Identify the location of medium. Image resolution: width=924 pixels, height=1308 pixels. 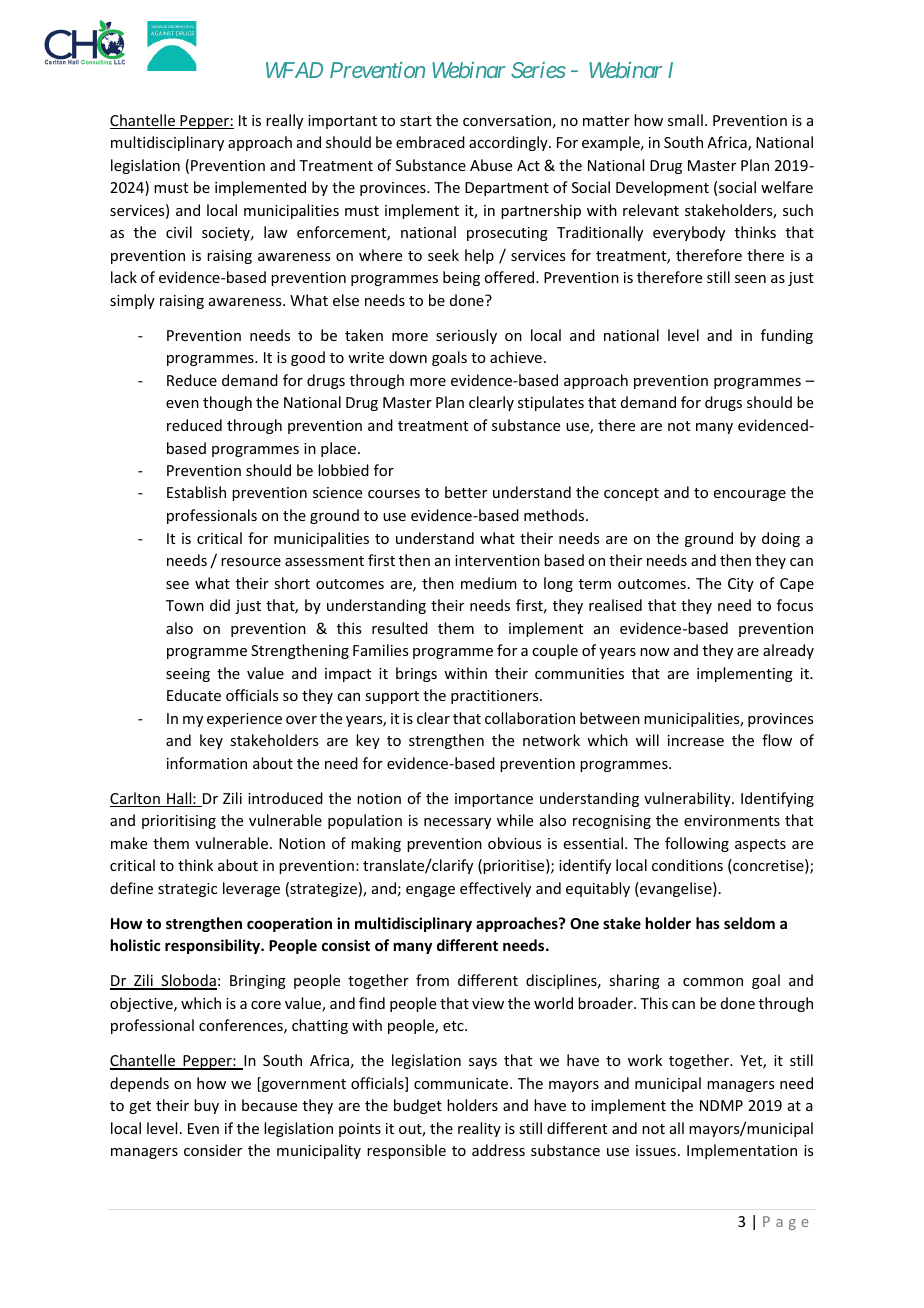
(489, 583).
